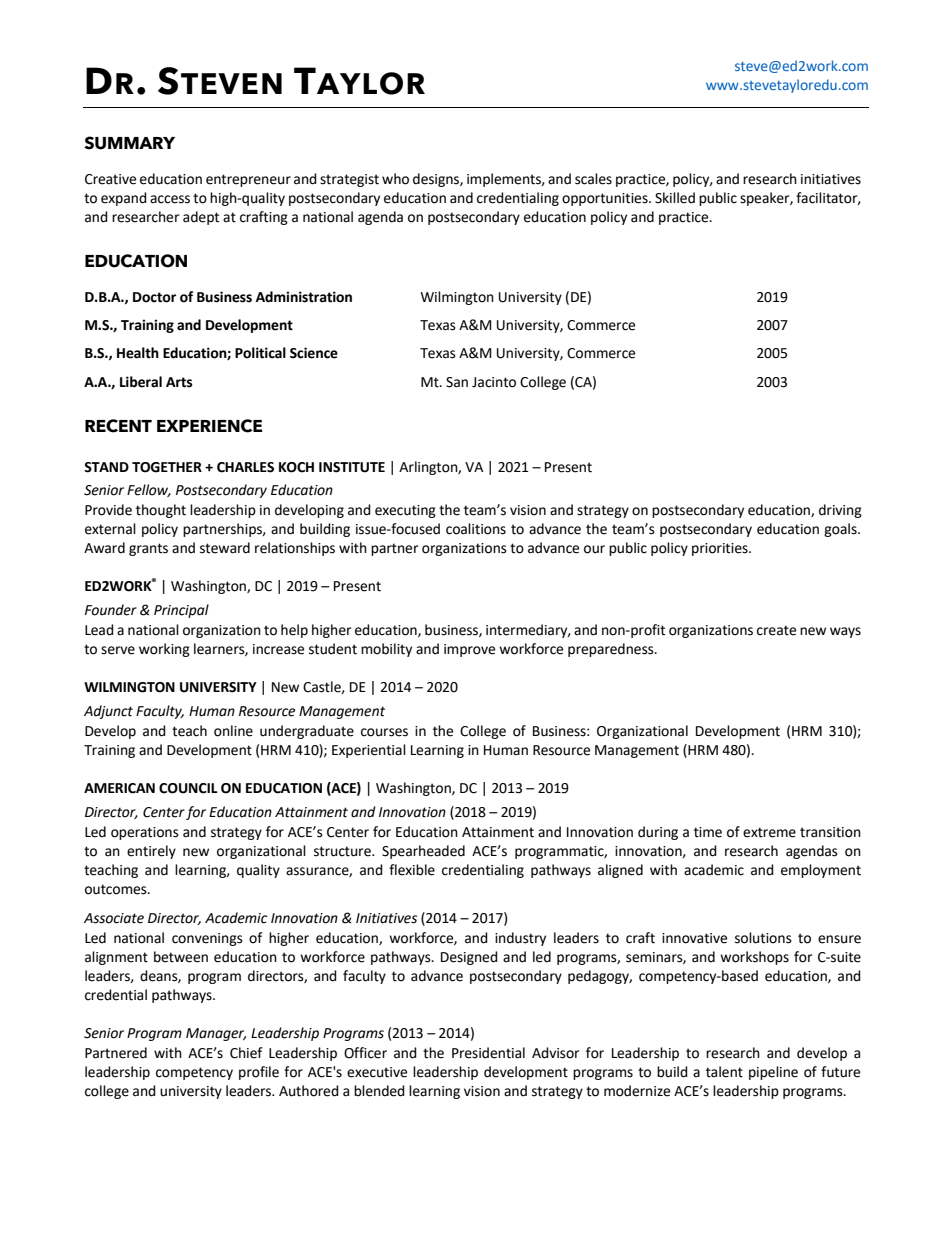 The height and width of the page is (1233, 952). Describe the element at coordinates (384, 732) in the page. I see `courses` at that location.
